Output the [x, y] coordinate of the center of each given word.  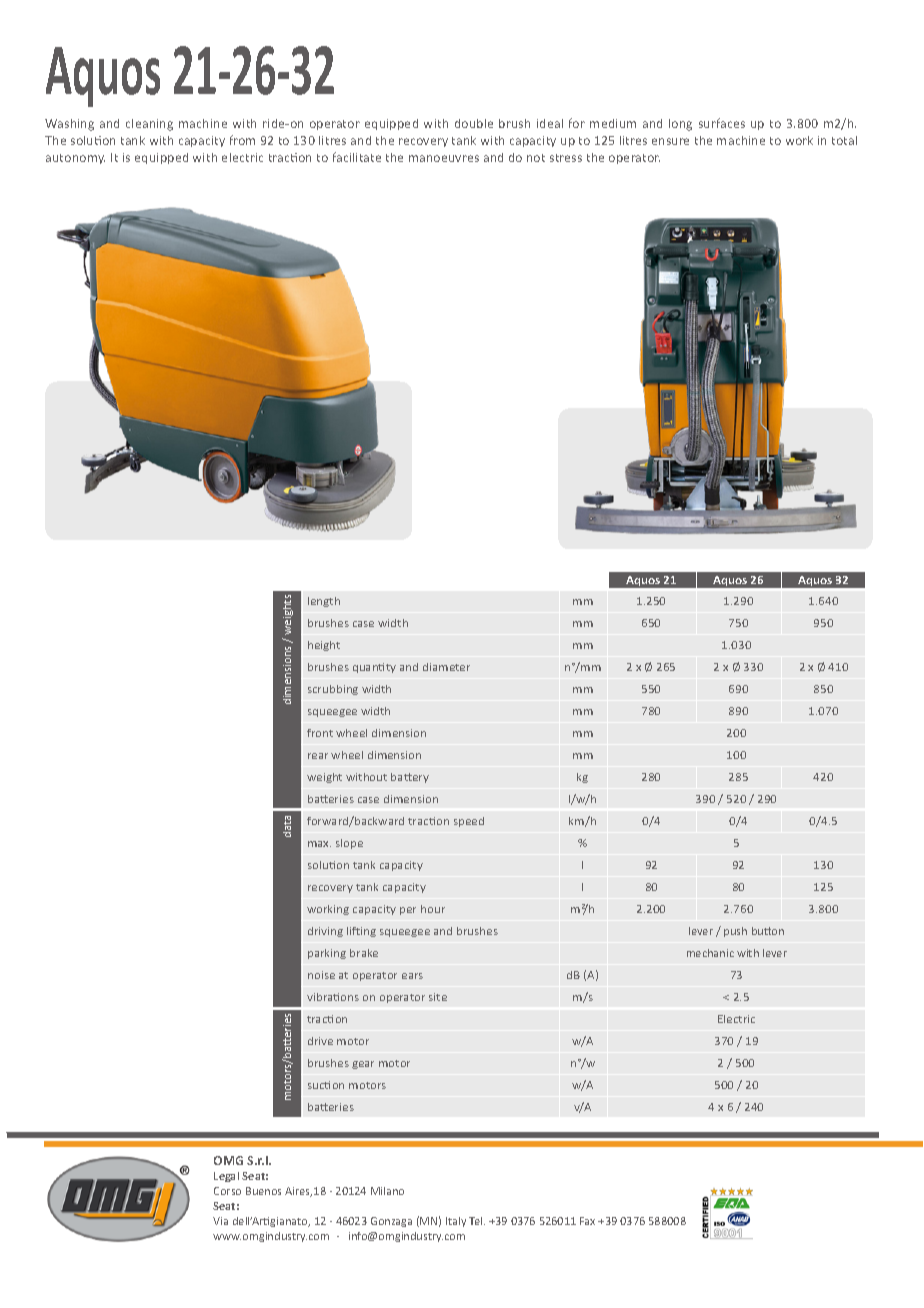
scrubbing [333, 690]
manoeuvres [444, 158]
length [324, 602]
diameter [446, 667]
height [324, 646]
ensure [670, 141]
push [735, 932]
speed [469, 822]
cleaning [149, 125]
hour [433, 909]
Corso [227, 1191]
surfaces [722, 123]
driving [325, 932]
